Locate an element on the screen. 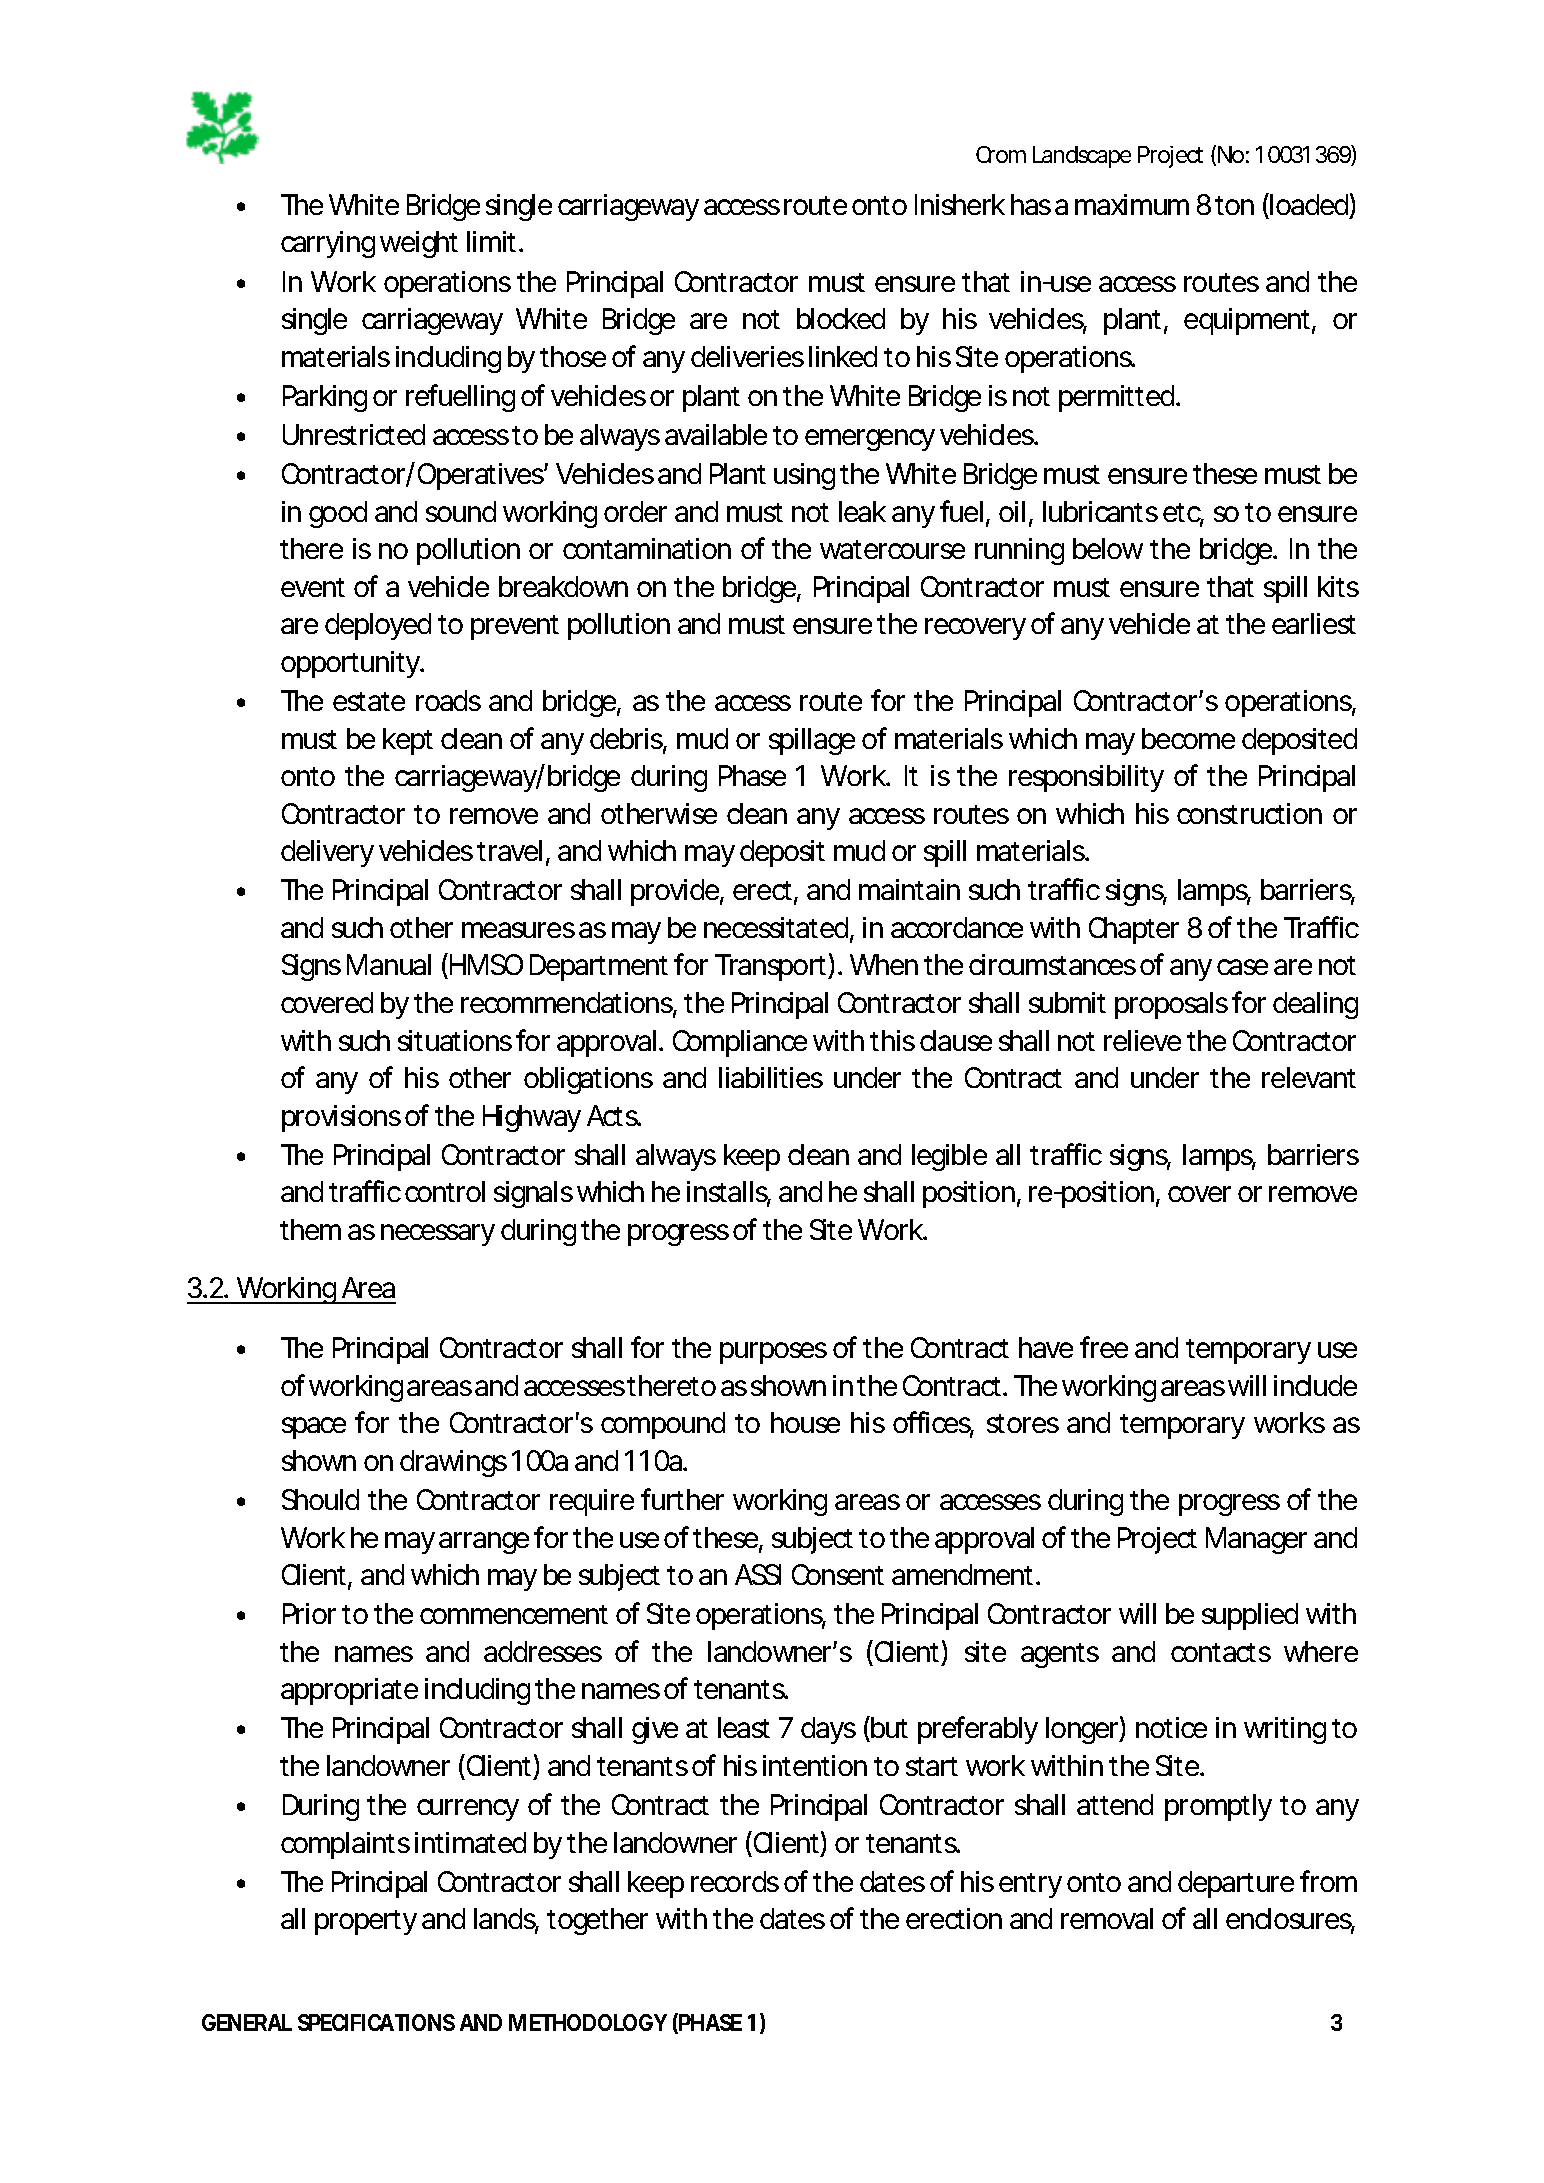  property is located at coordinates (366, 1922).
